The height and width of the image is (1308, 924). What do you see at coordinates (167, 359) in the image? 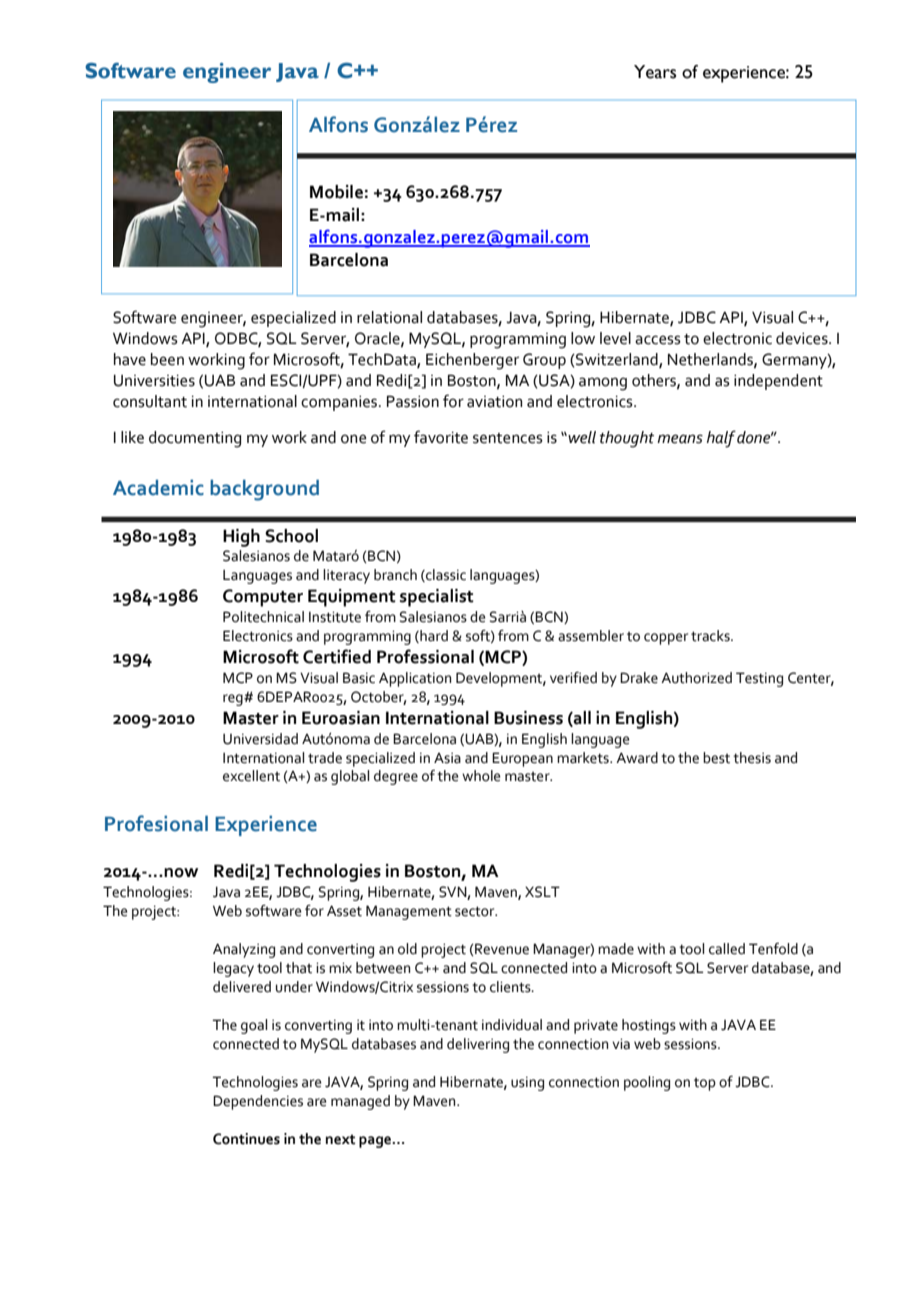
I see `been` at bounding box center [167, 359].
